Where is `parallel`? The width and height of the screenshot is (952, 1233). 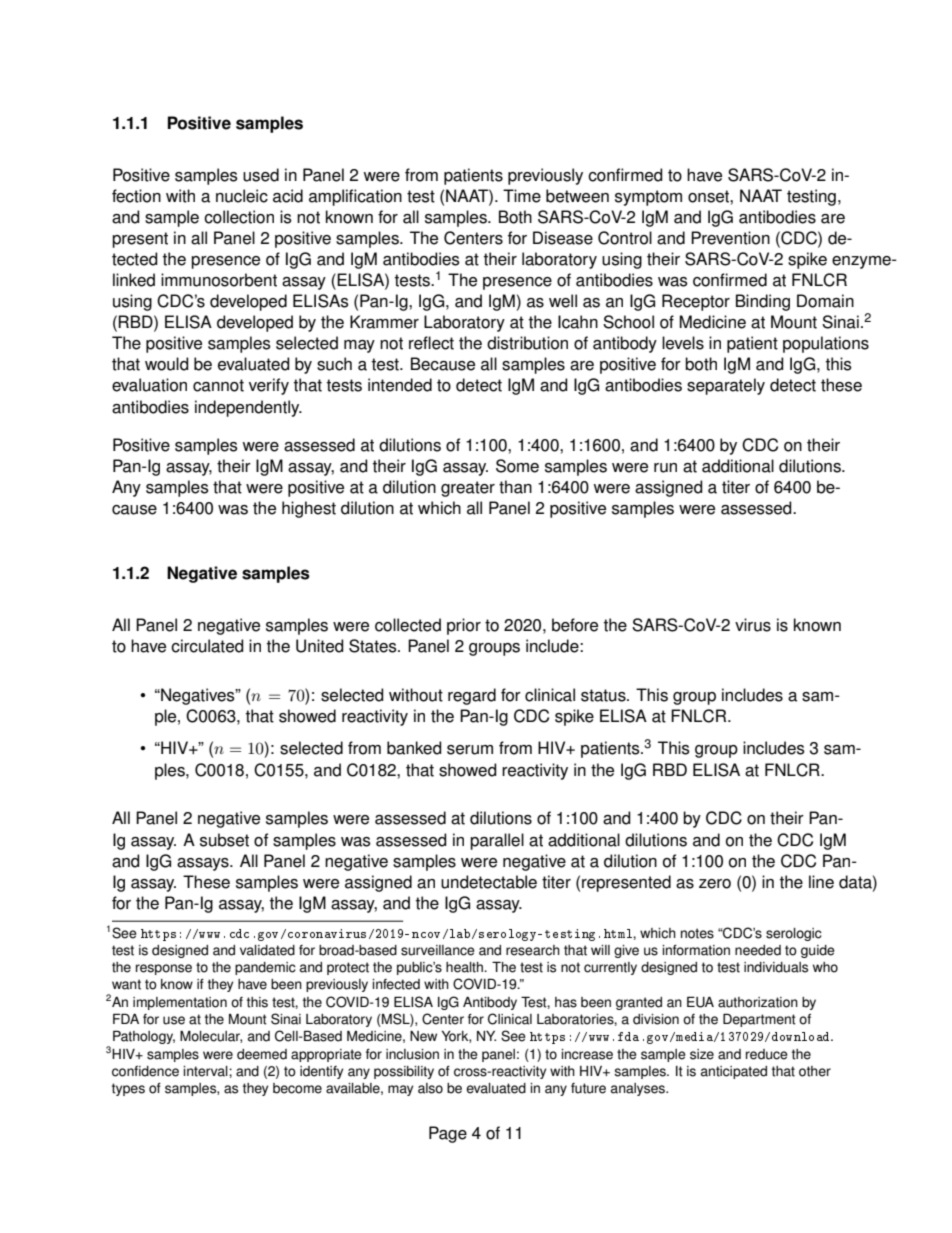 parallel is located at coordinates (497, 841).
